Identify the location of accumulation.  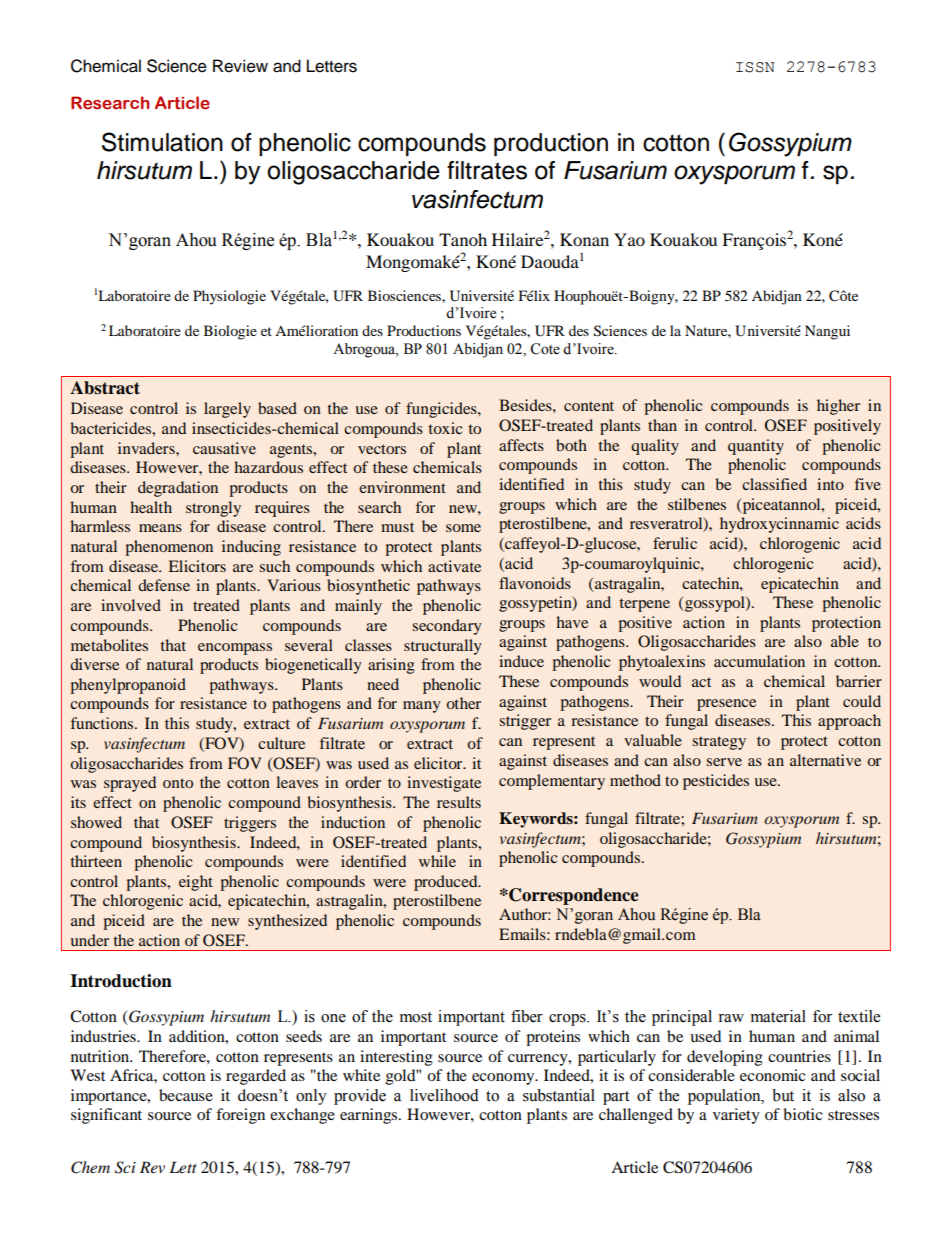
(759, 661).
